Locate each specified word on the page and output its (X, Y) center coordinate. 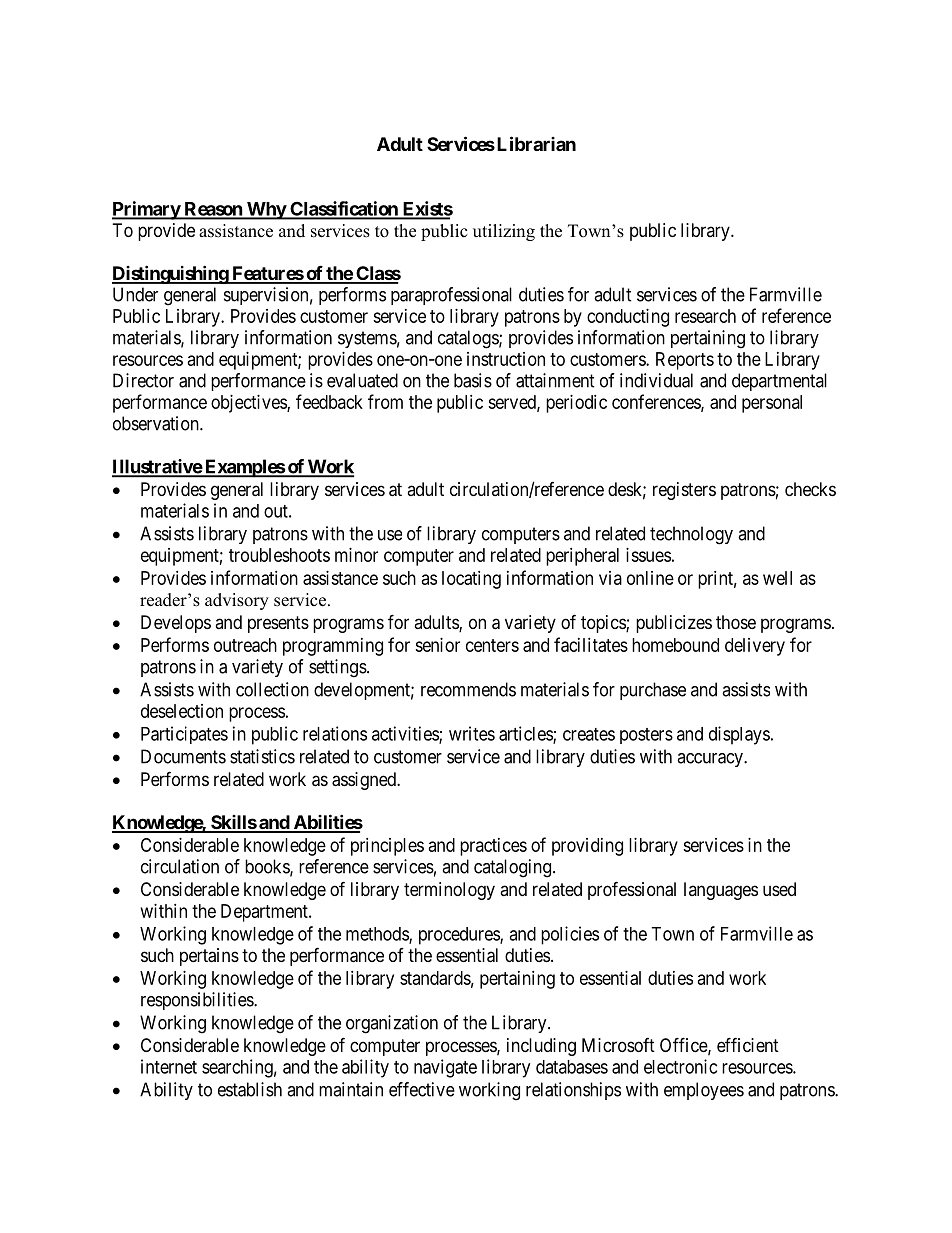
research (705, 316)
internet (169, 1066)
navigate (445, 1068)
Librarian (535, 143)
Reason (213, 210)
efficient (748, 1044)
